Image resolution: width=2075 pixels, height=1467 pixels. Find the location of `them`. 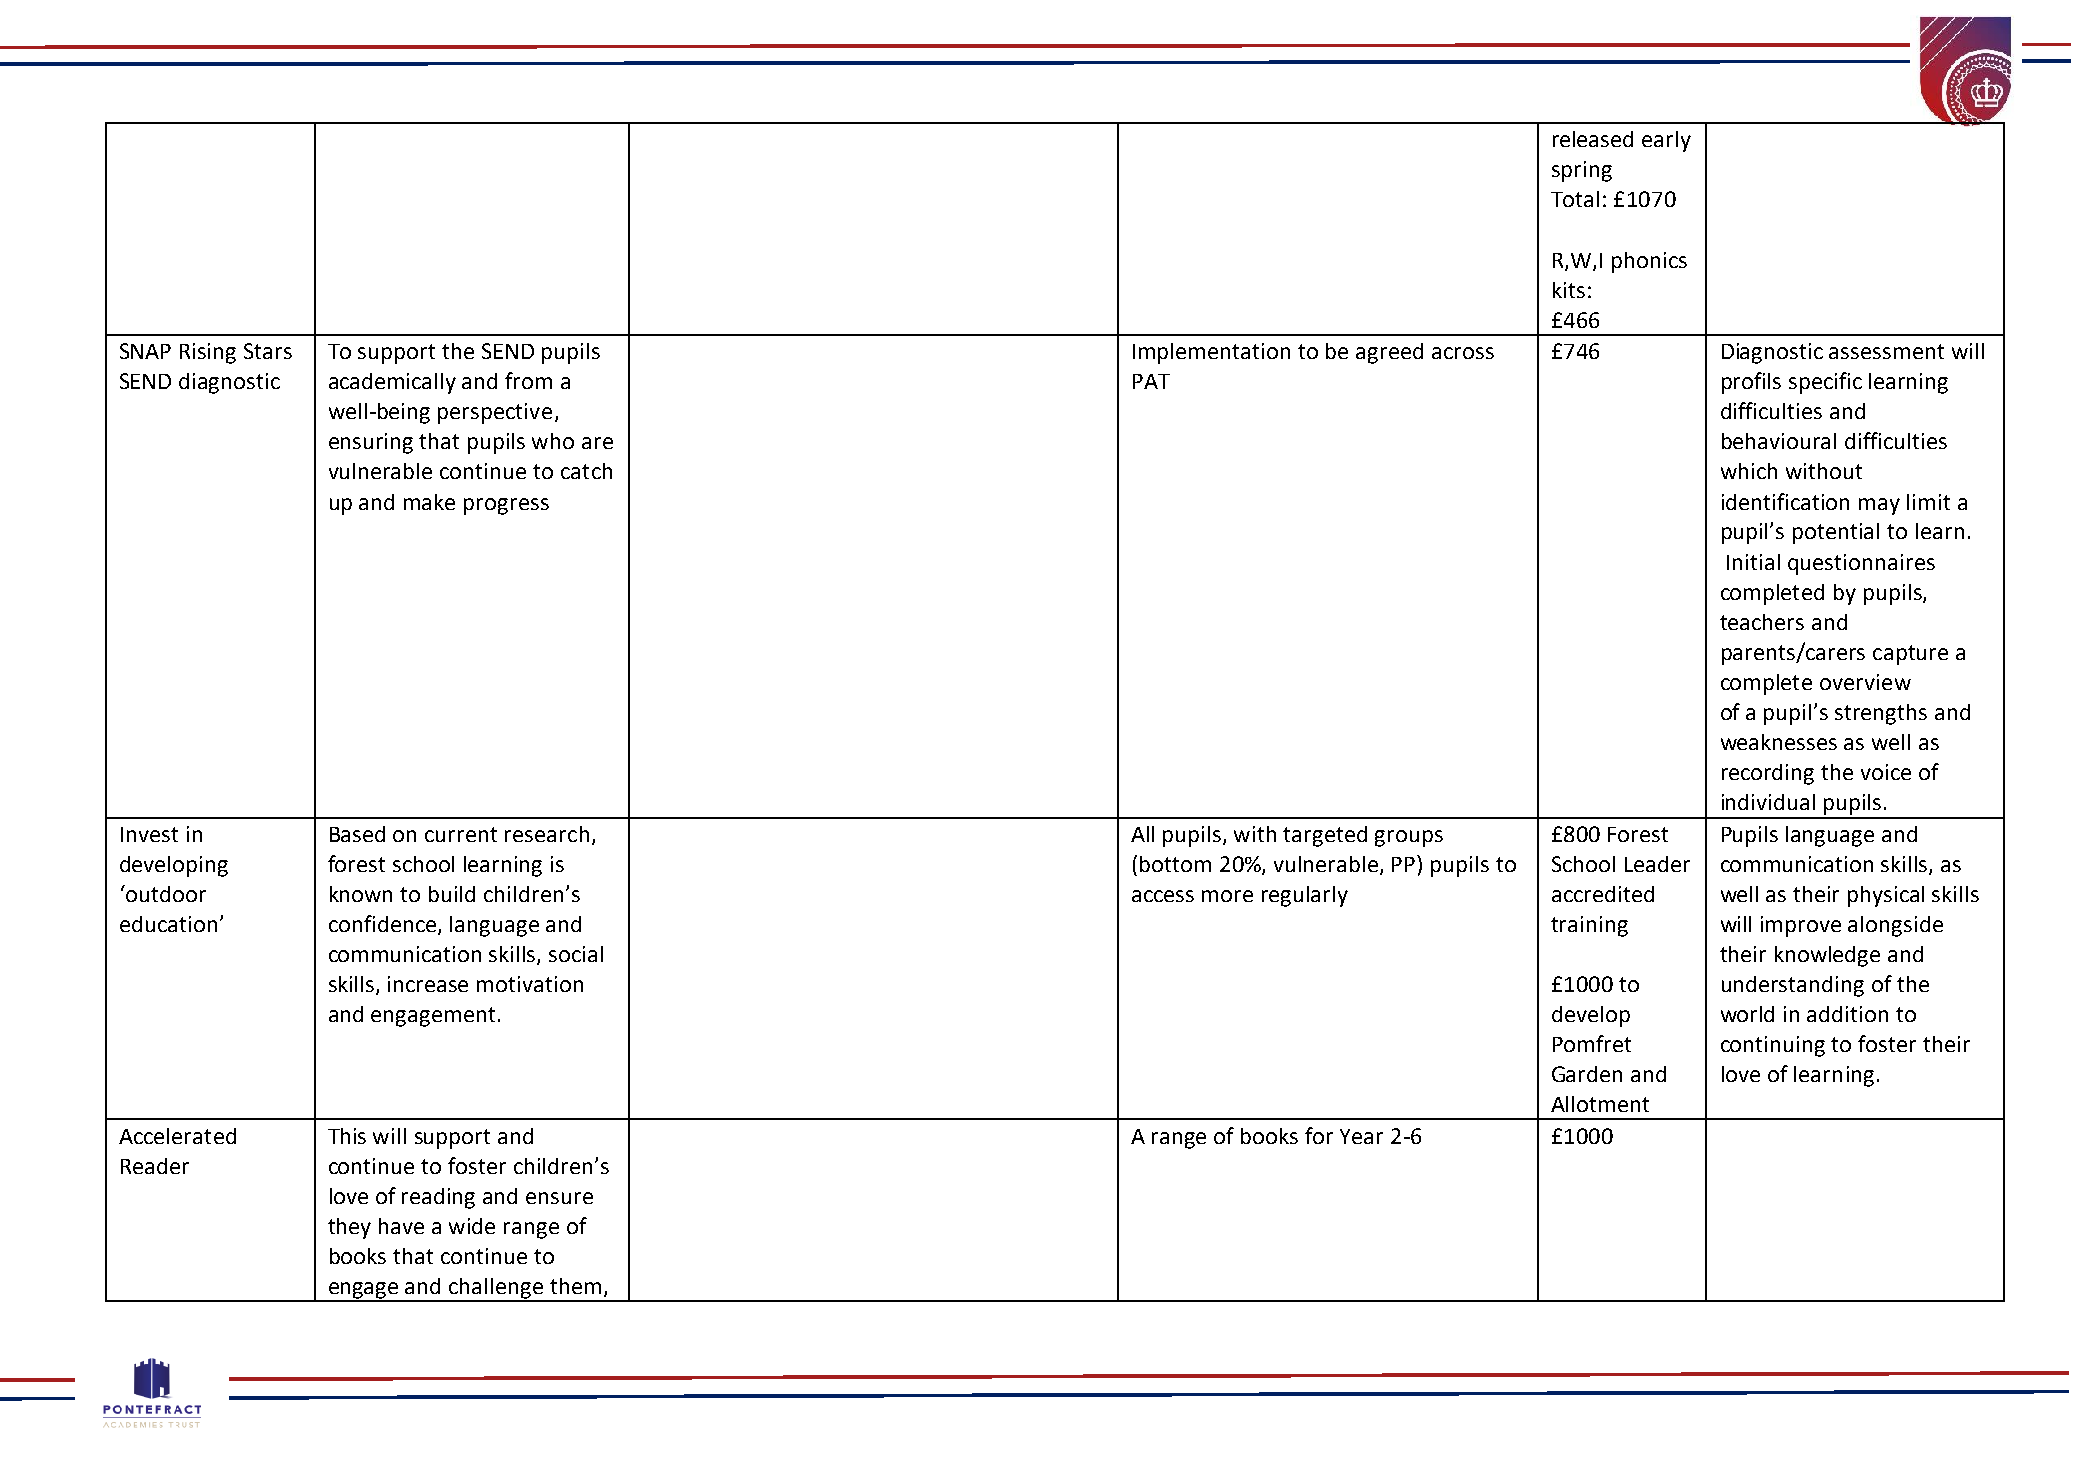

them is located at coordinates (575, 1286).
